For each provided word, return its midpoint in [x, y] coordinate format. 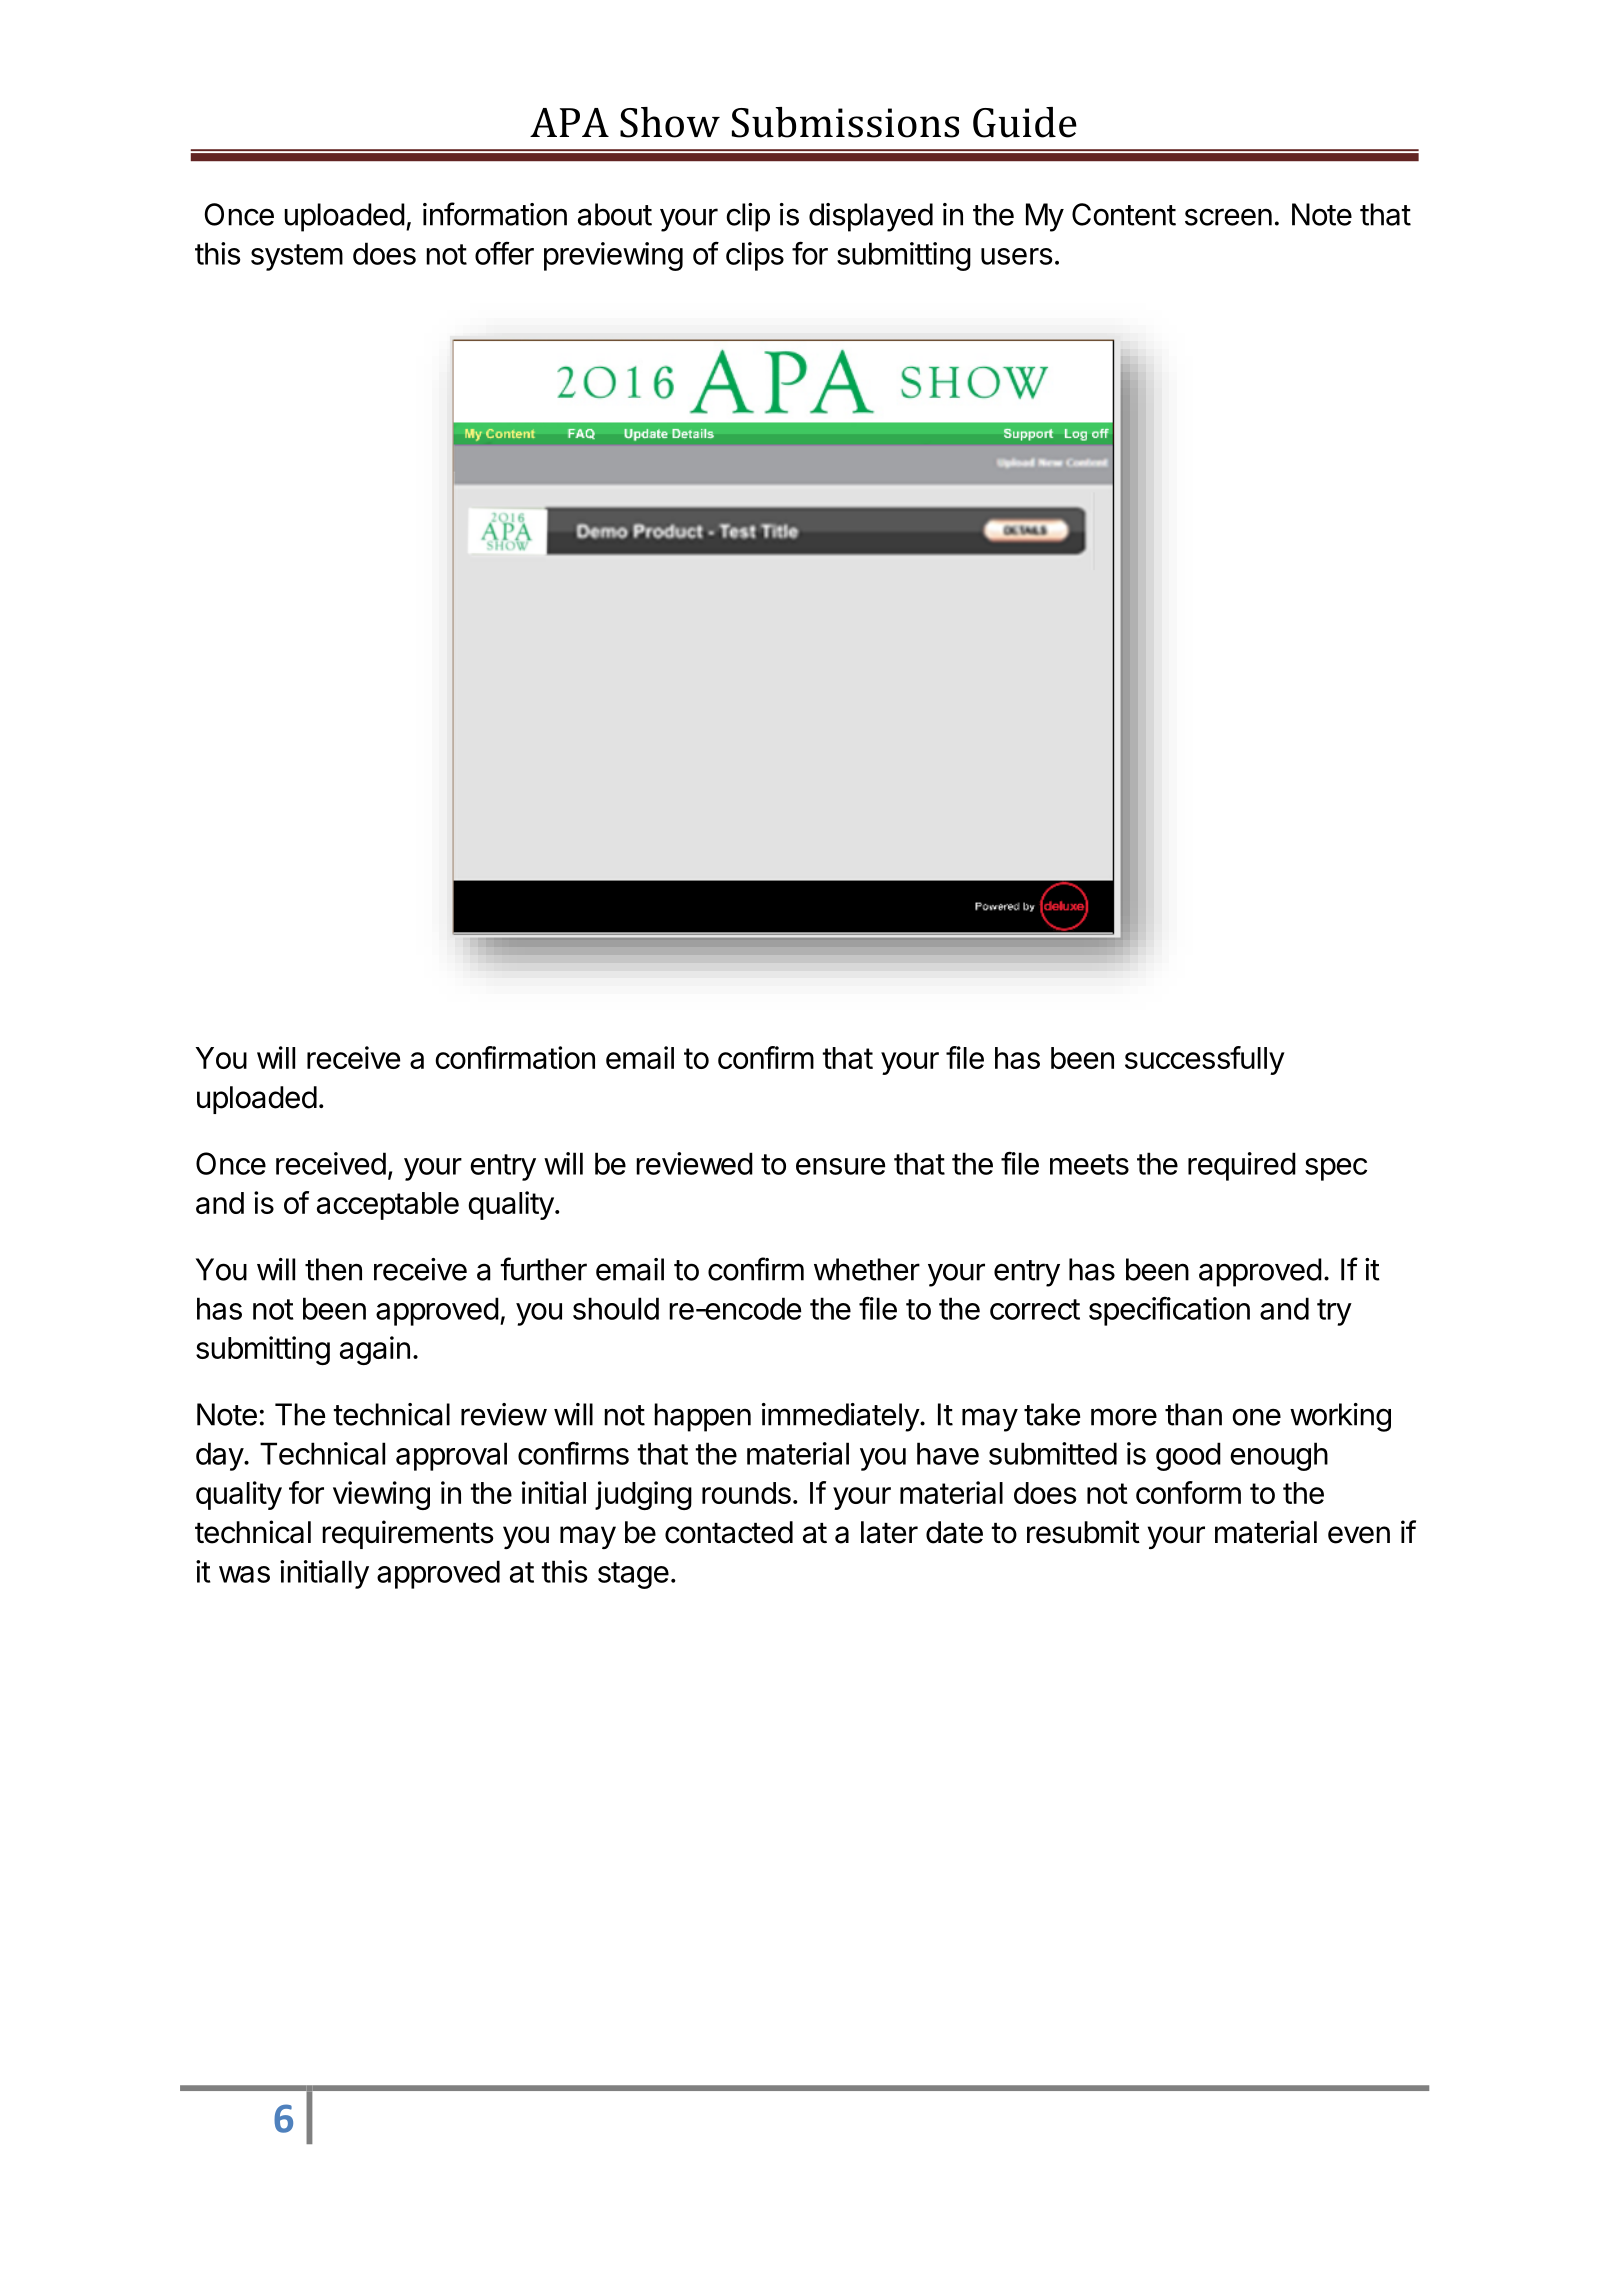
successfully [1205, 1060]
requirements [408, 1534]
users [1017, 256]
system [297, 257]
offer [504, 253]
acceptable [388, 1206]
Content [1124, 214]
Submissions [845, 122]
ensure [840, 1166]
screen [1228, 217]
